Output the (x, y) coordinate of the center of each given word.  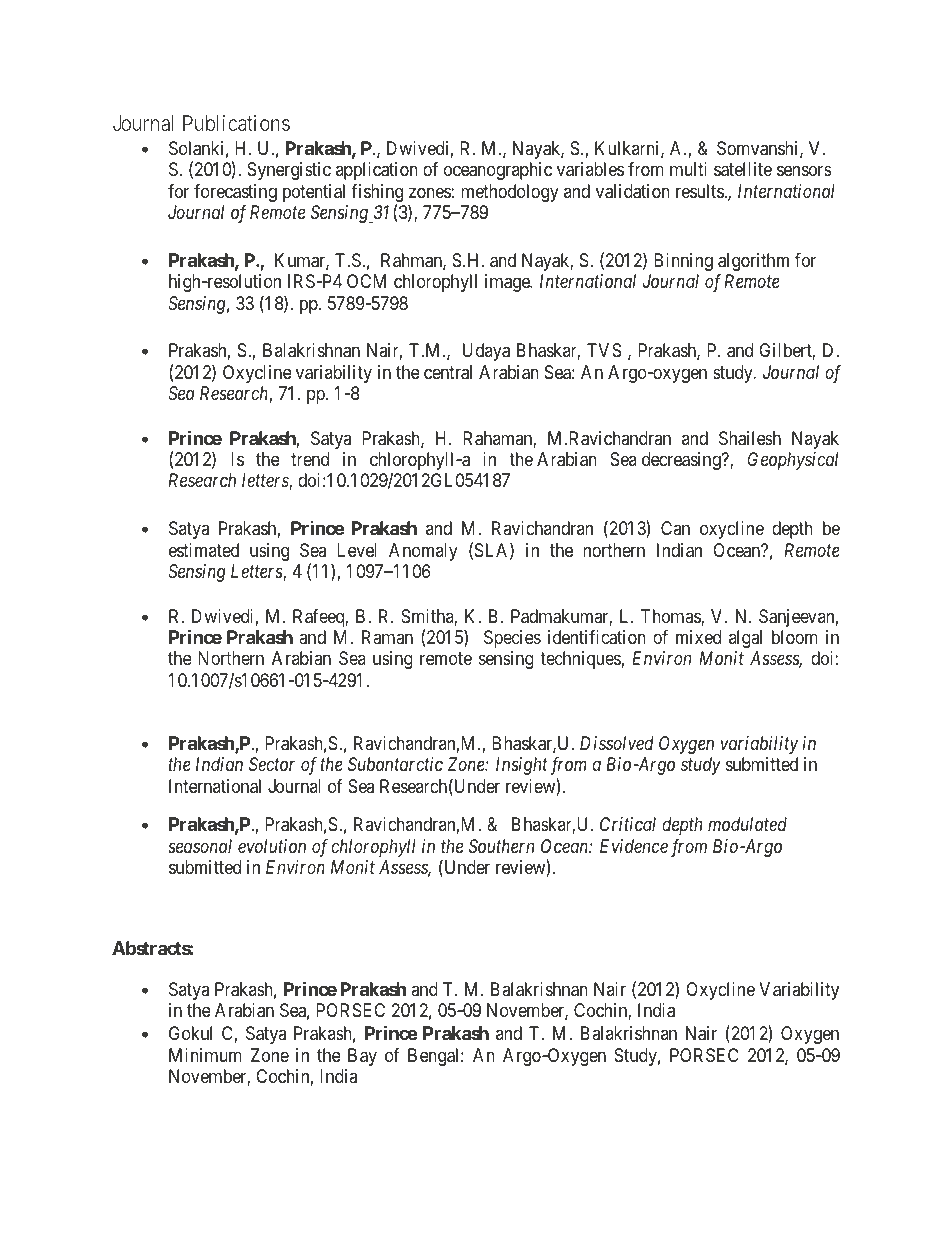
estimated (204, 550)
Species (512, 639)
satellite (743, 169)
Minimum (205, 1055)
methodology (510, 193)
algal (745, 639)
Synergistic (289, 171)
